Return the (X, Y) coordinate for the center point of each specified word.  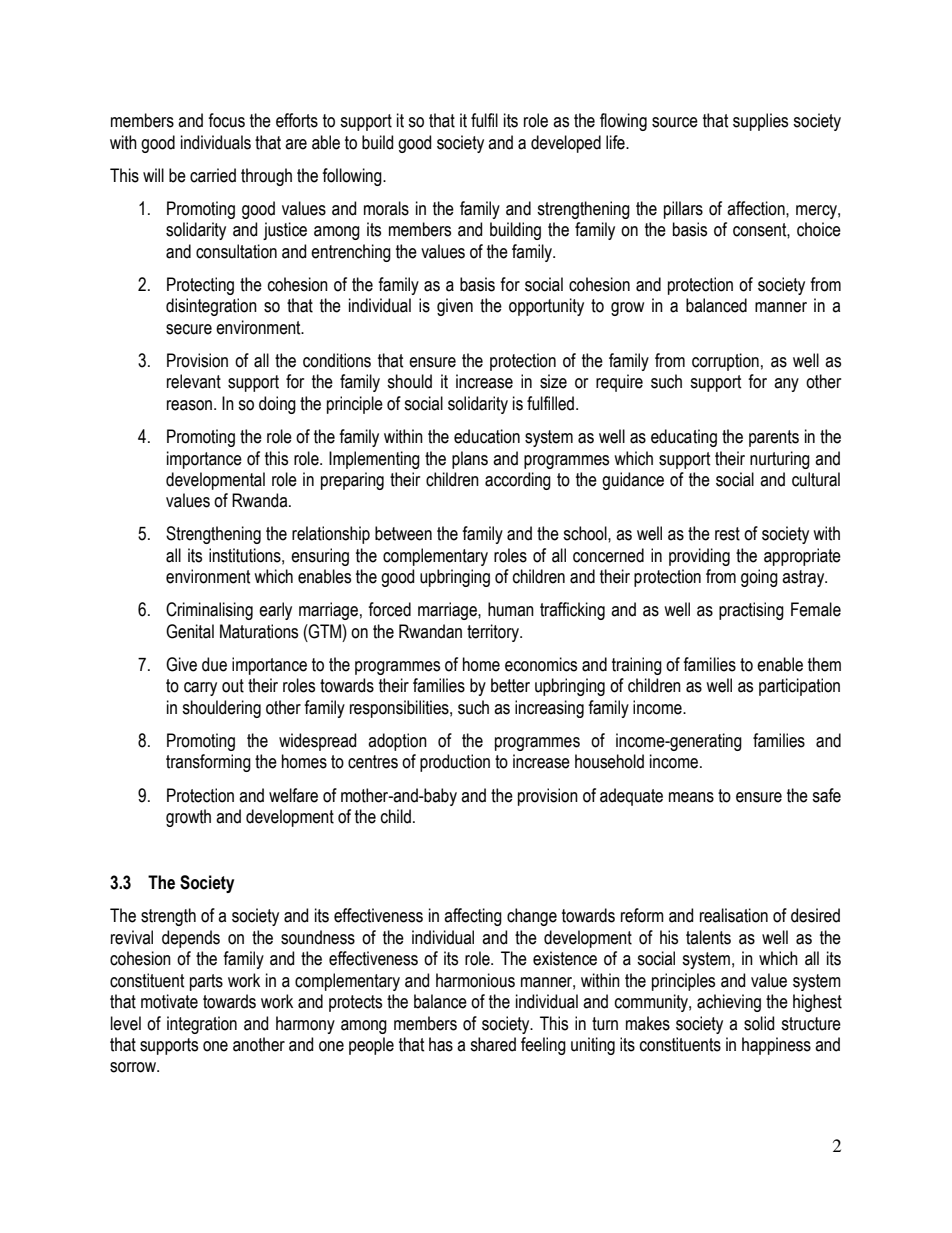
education (487, 436)
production (455, 763)
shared (493, 1044)
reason (189, 405)
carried (213, 175)
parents (774, 438)
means (691, 797)
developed (566, 144)
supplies (760, 122)
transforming (208, 763)
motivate (169, 1001)
